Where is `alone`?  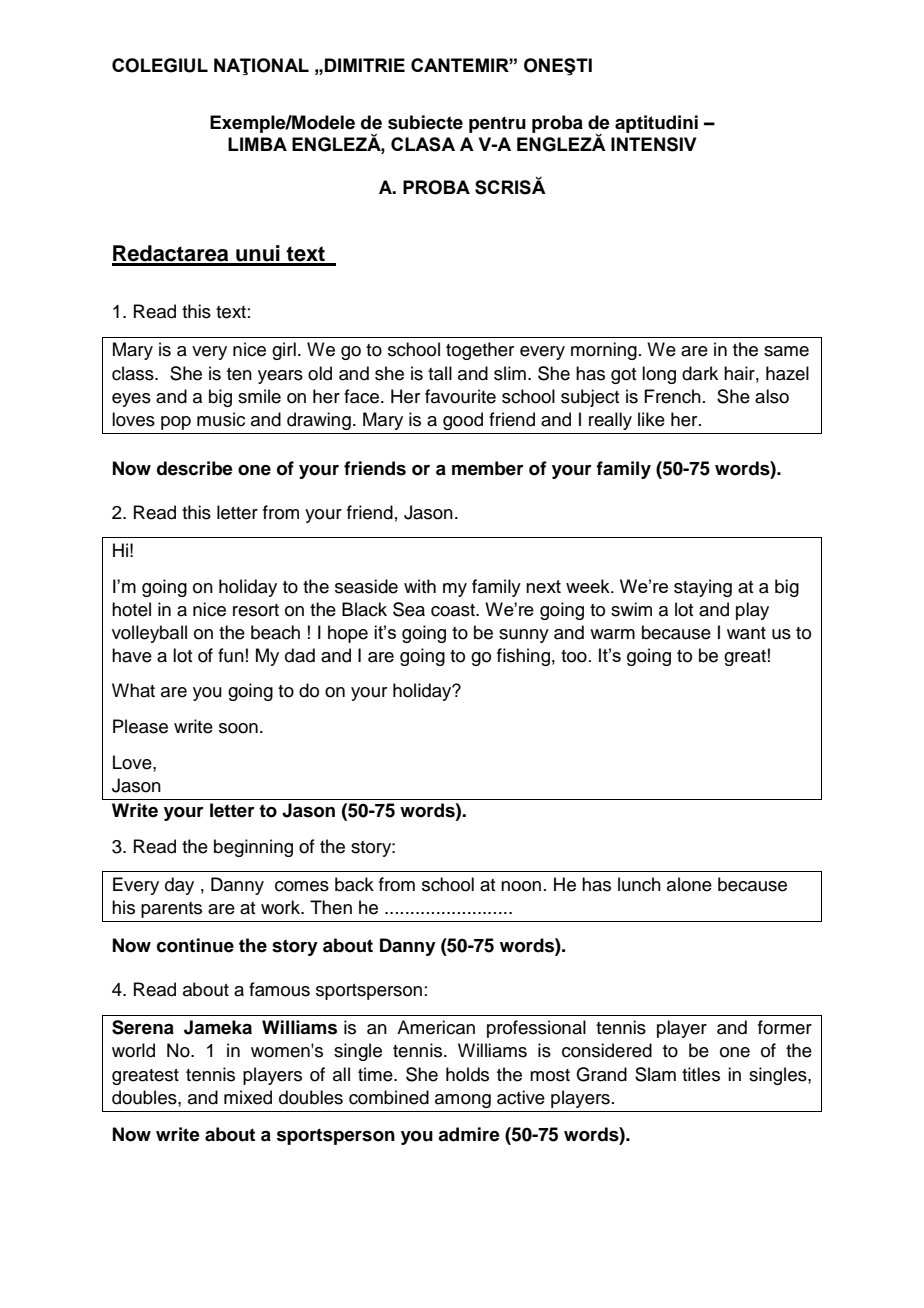 alone is located at coordinates (689, 884).
